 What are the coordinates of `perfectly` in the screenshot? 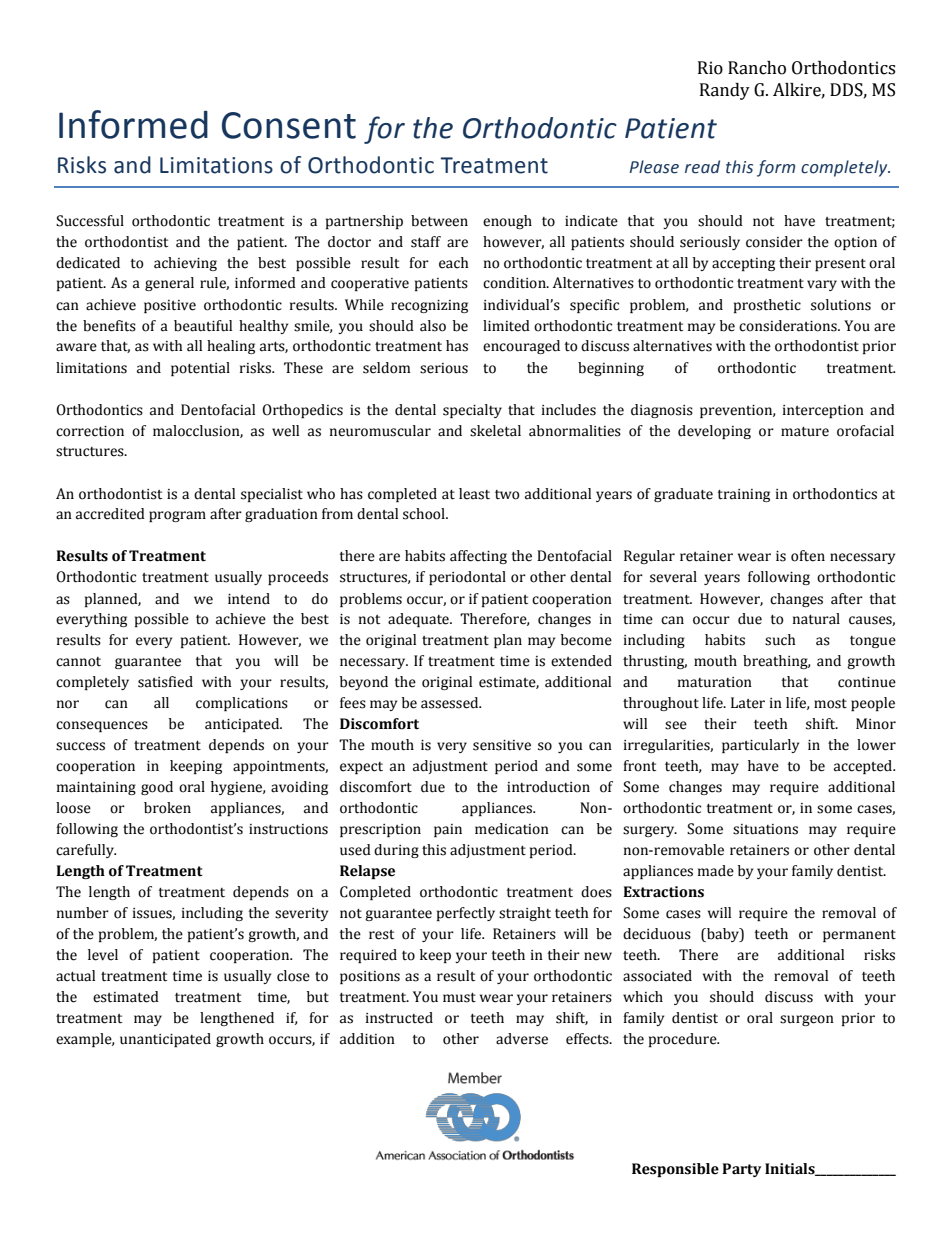 It's located at (466, 914).
